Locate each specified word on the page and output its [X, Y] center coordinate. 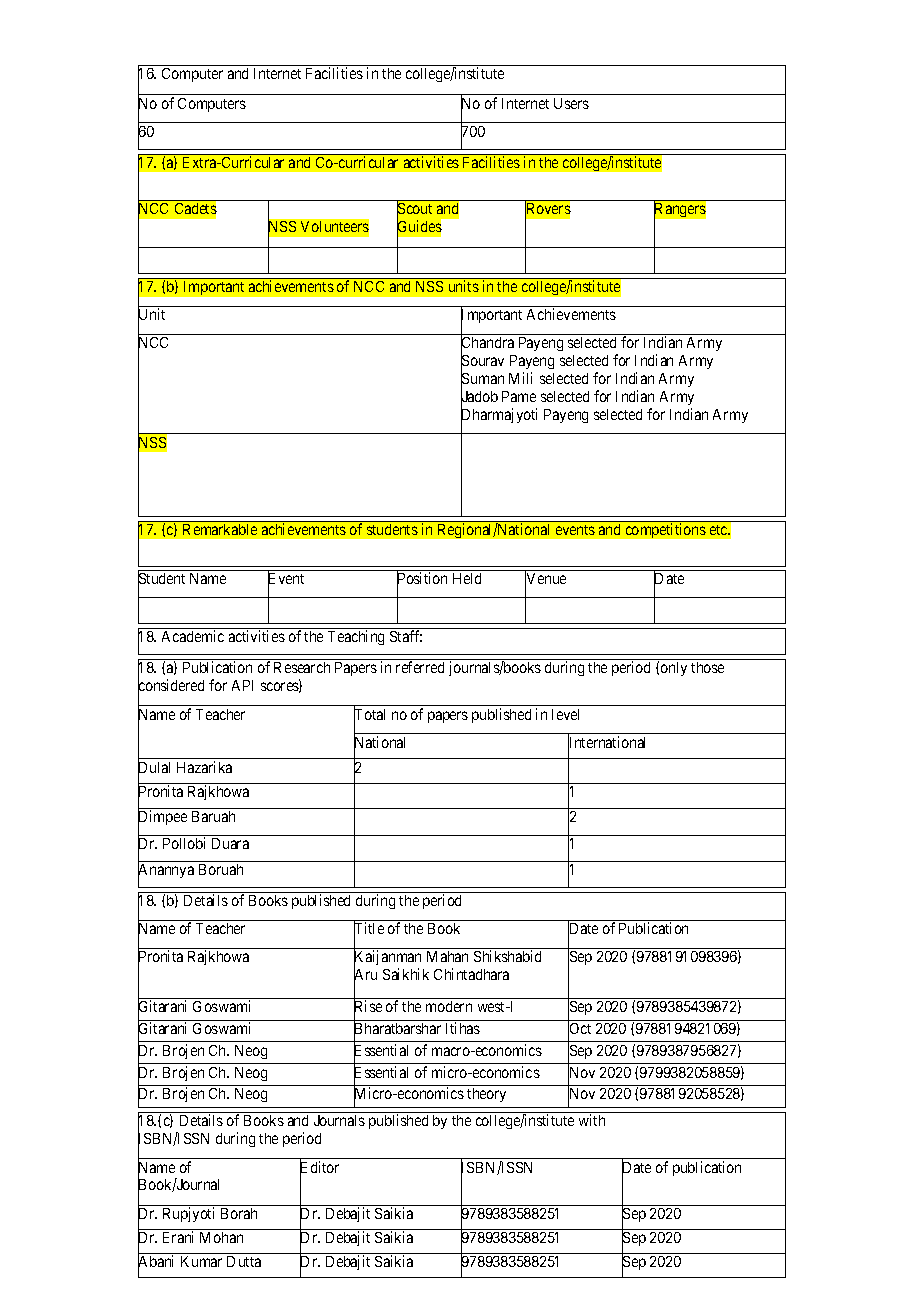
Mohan [221, 1237]
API [242, 685]
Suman [482, 379]
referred [420, 667]
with [592, 1120]
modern [449, 1006]
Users [571, 103]
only [674, 669]
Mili [520, 378]
